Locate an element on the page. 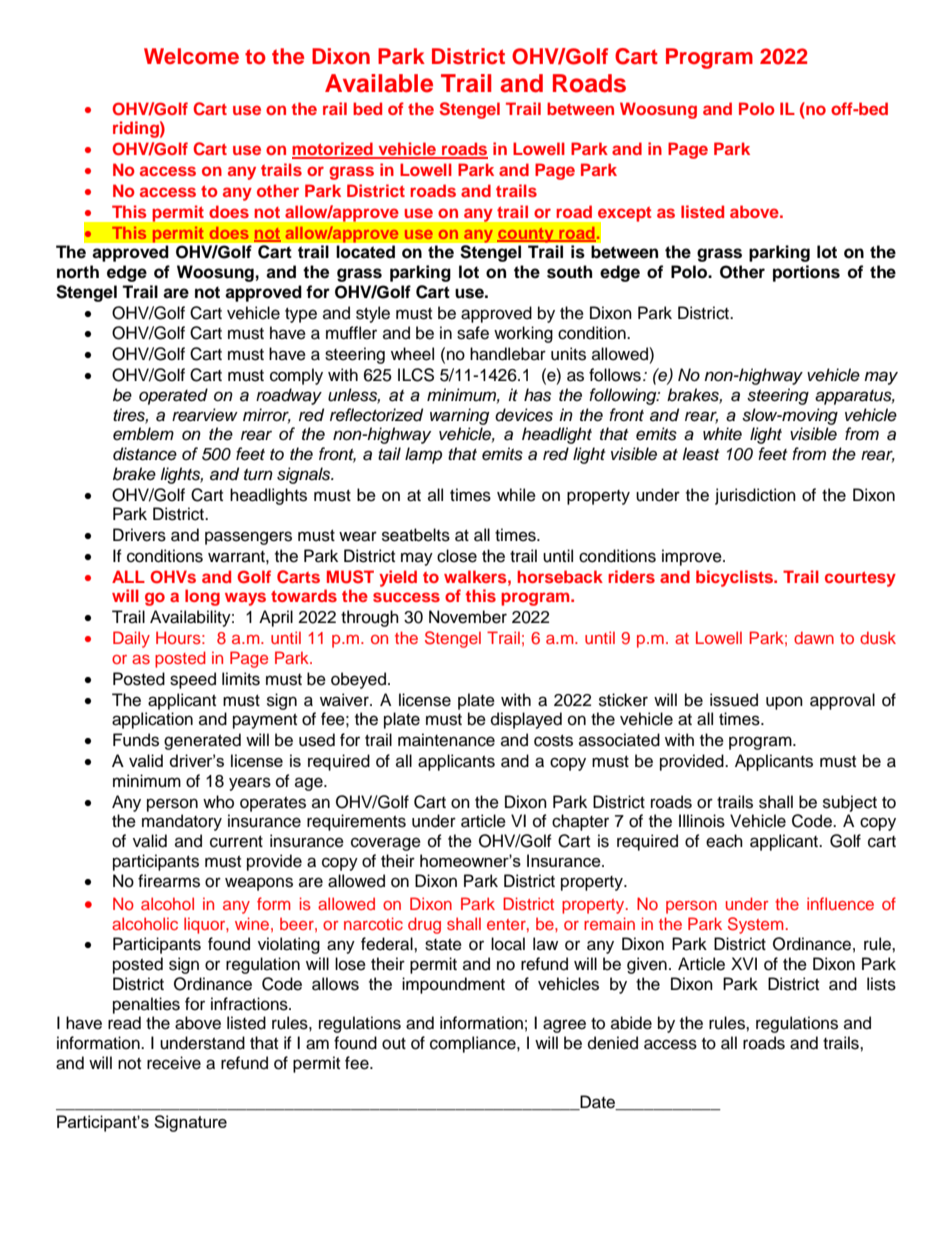 The width and height of the page is (952, 1233). Available is located at coordinates (379, 83).
